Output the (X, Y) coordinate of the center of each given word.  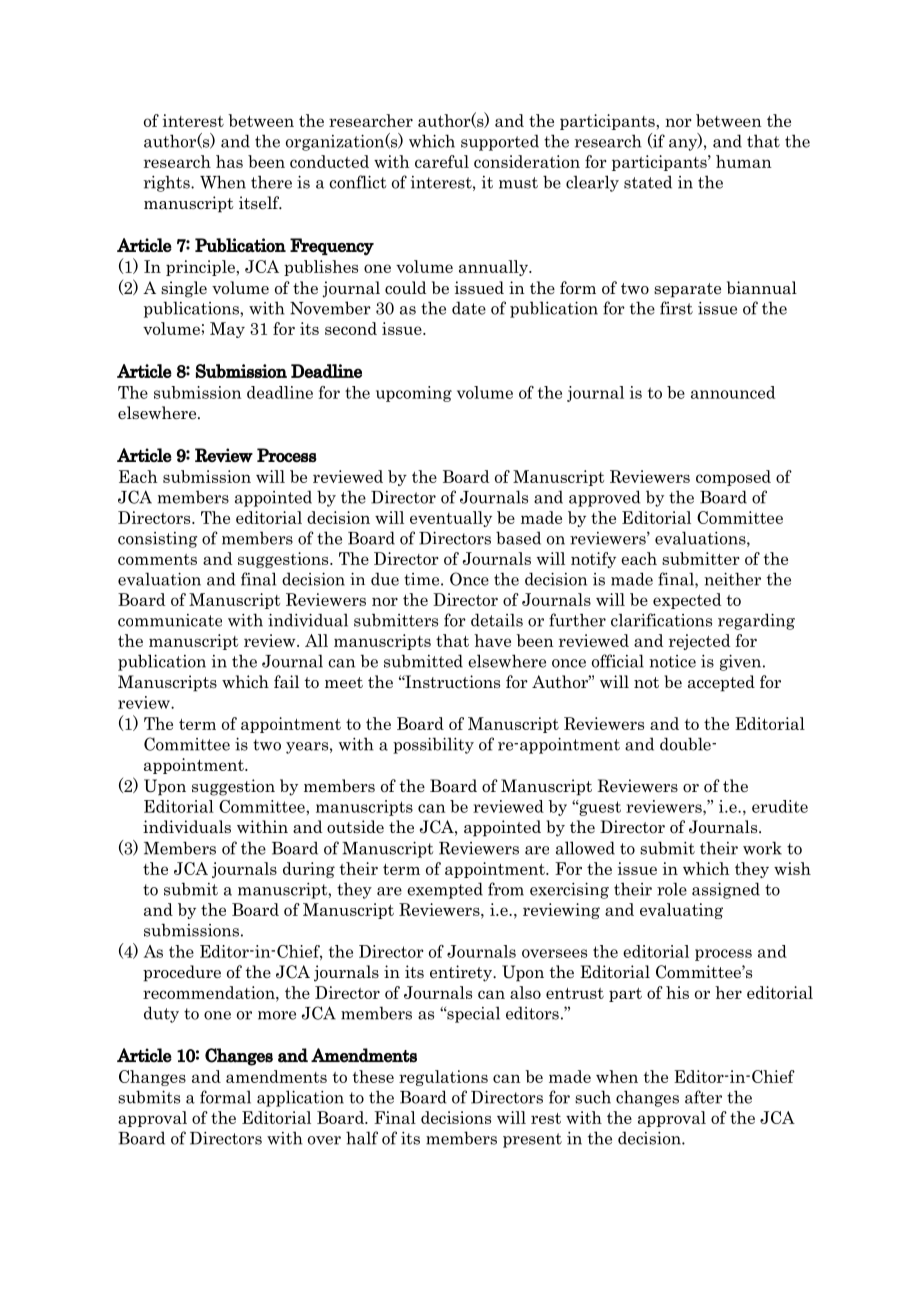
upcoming (414, 394)
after (703, 1097)
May (227, 330)
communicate (170, 620)
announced (733, 392)
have (492, 640)
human (744, 161)
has (229, 161)
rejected (700, 642)
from (506, 889)
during (309, 870)
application (300, 1098)
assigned (726, 890)
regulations (443, 1078)
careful (442, 161)
